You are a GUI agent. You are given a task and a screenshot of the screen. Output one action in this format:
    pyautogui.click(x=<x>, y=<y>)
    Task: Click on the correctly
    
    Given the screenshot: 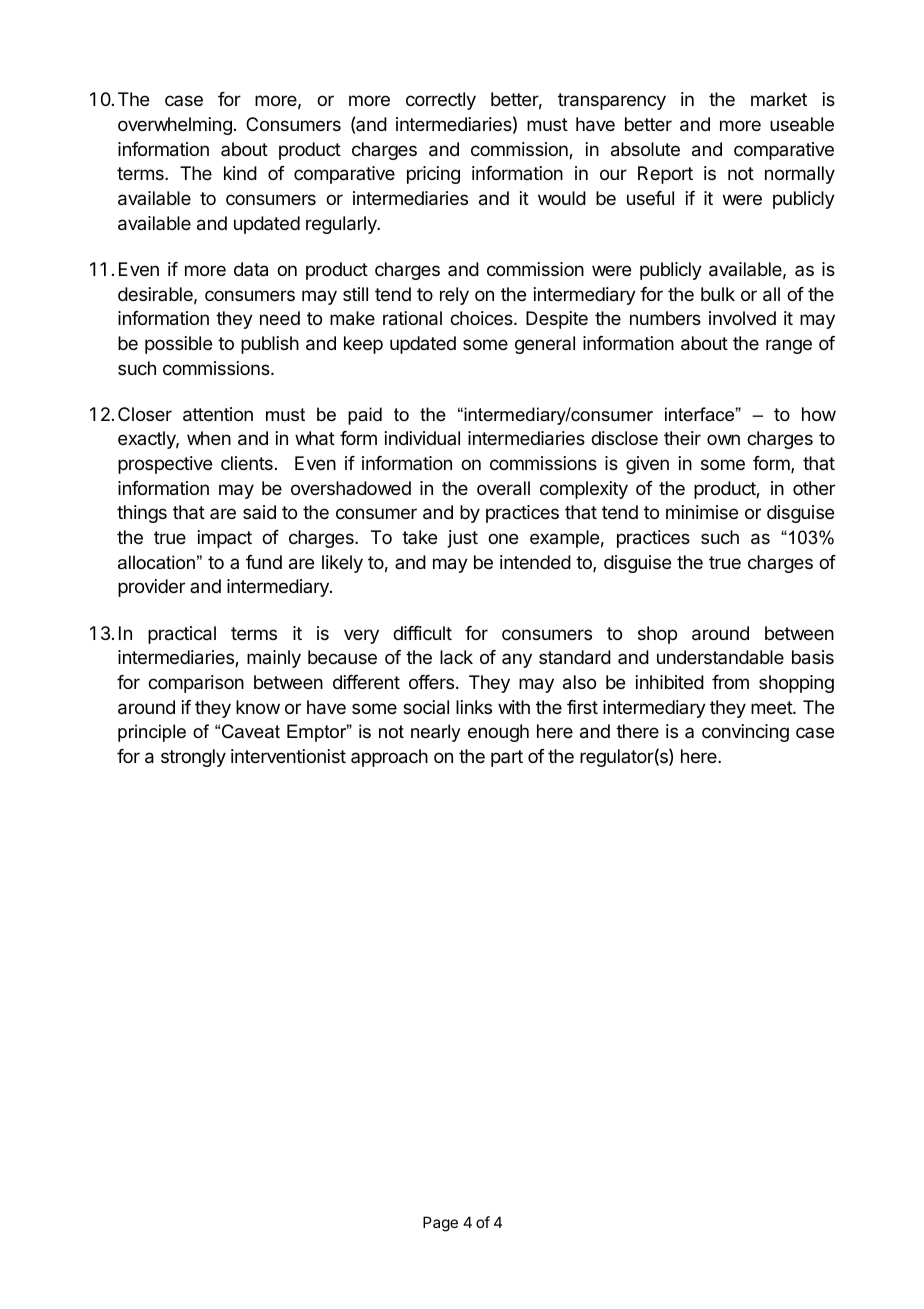 What is the action you would take?
    pyautogui.click(x=441, y=101)
